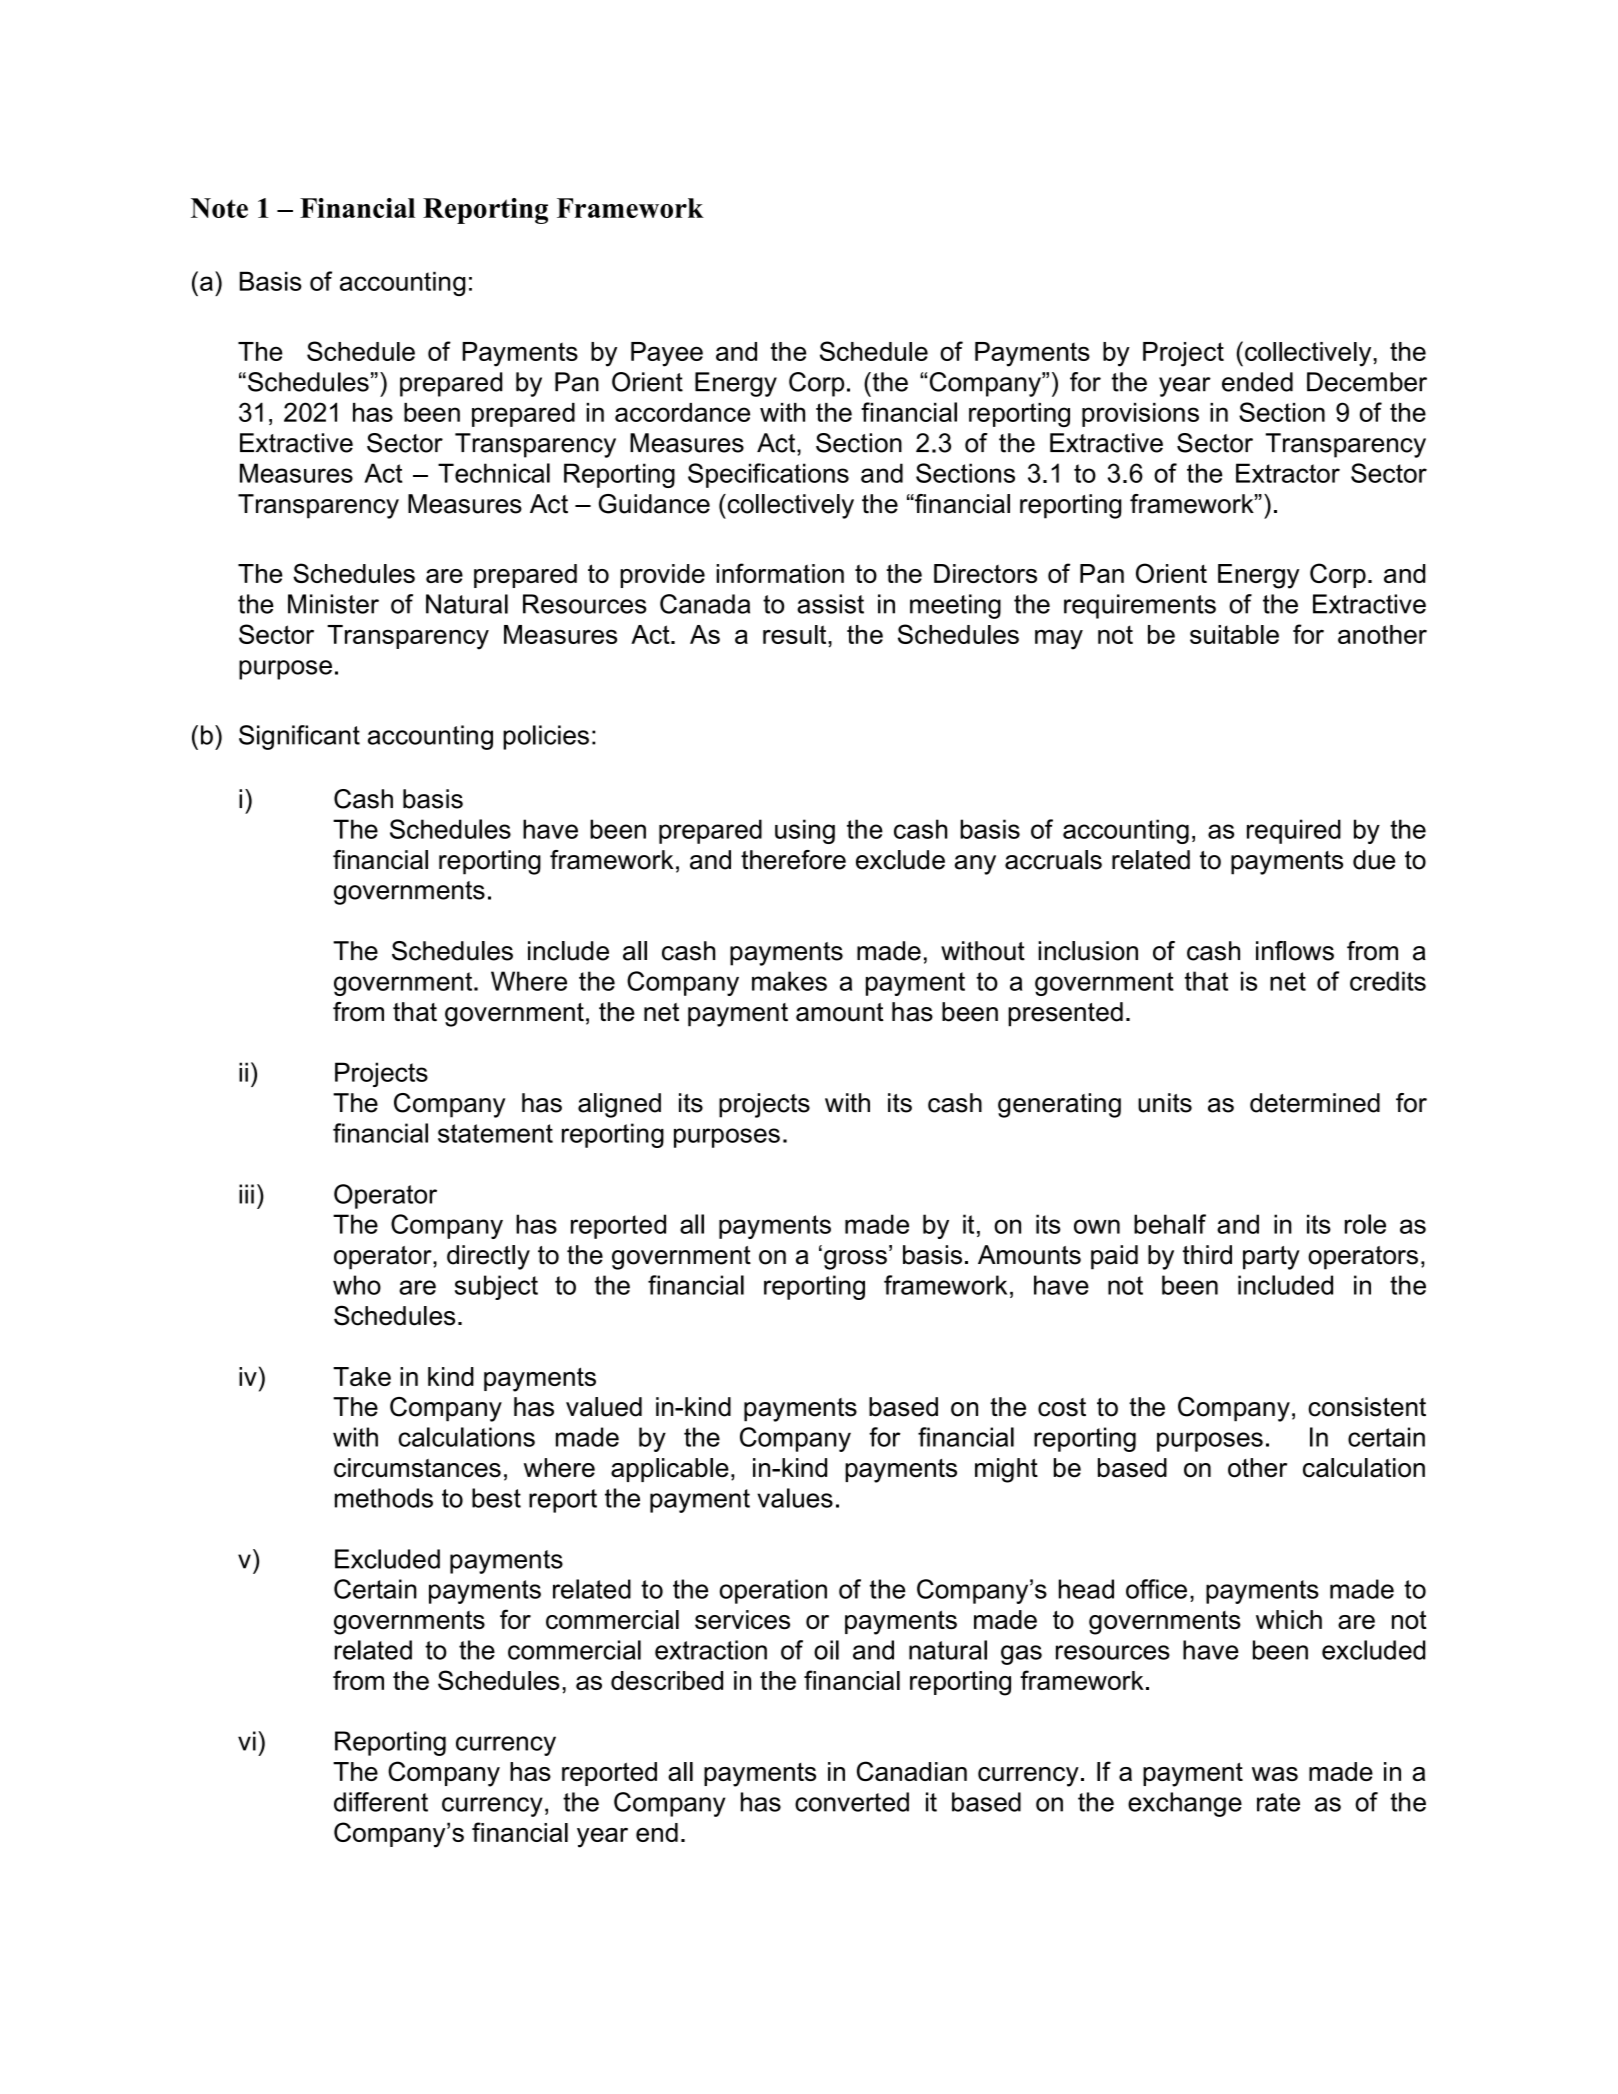 The height and width of the document is (2094, 1618). What do you see at coordinates (381, 1802) in the document?
I see `different` at bounding box center [381, 1802].
